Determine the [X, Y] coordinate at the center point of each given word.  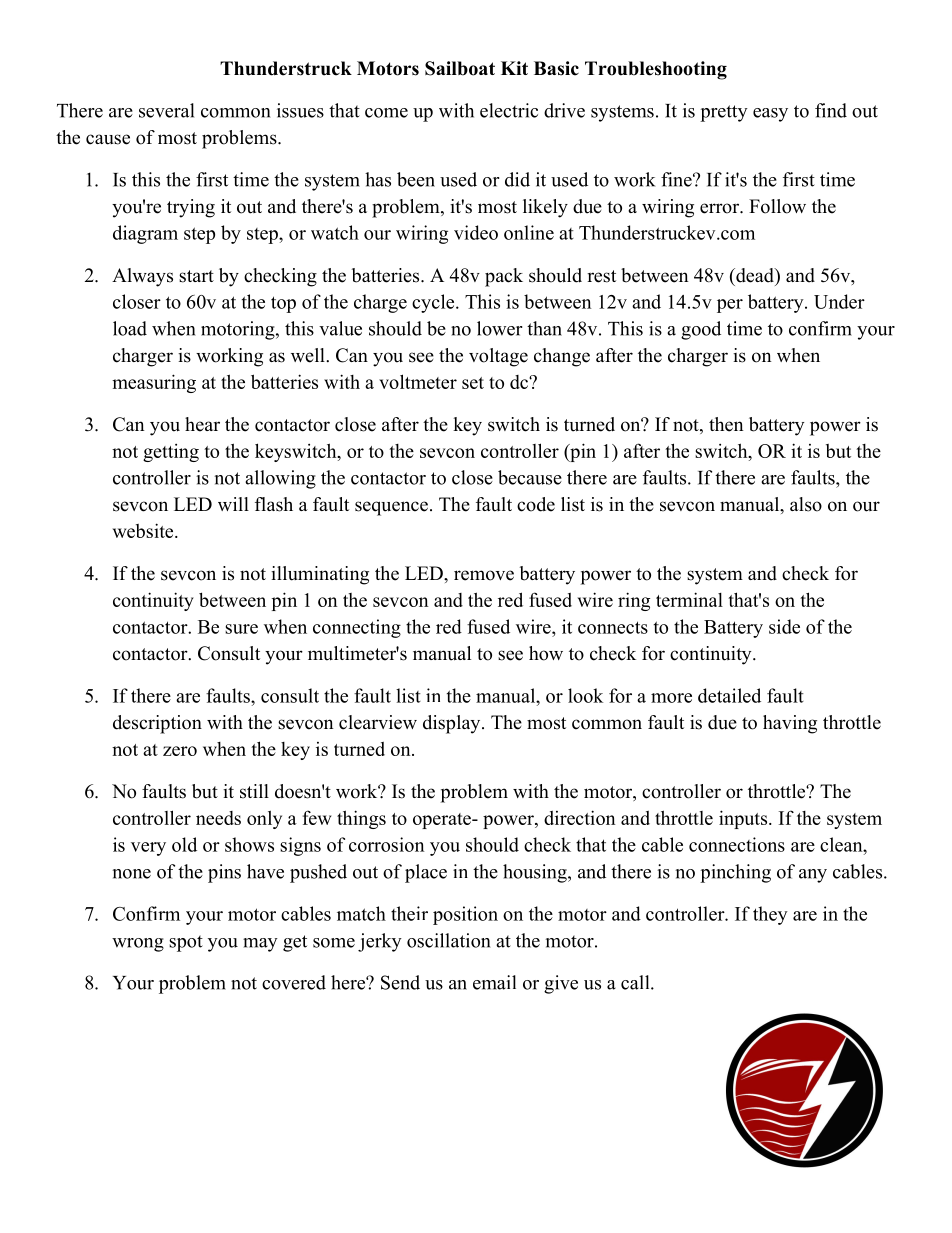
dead [755, 275]
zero [180, 751]
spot [186, 943]
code [536, 504]
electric [509, 110]
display [453, 724]
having [790, 724]
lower [499, 328]
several [166, 110]
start [196, 276]
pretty [724, 113]
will [233, 504]
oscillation [449, 940]
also [806, 504]
